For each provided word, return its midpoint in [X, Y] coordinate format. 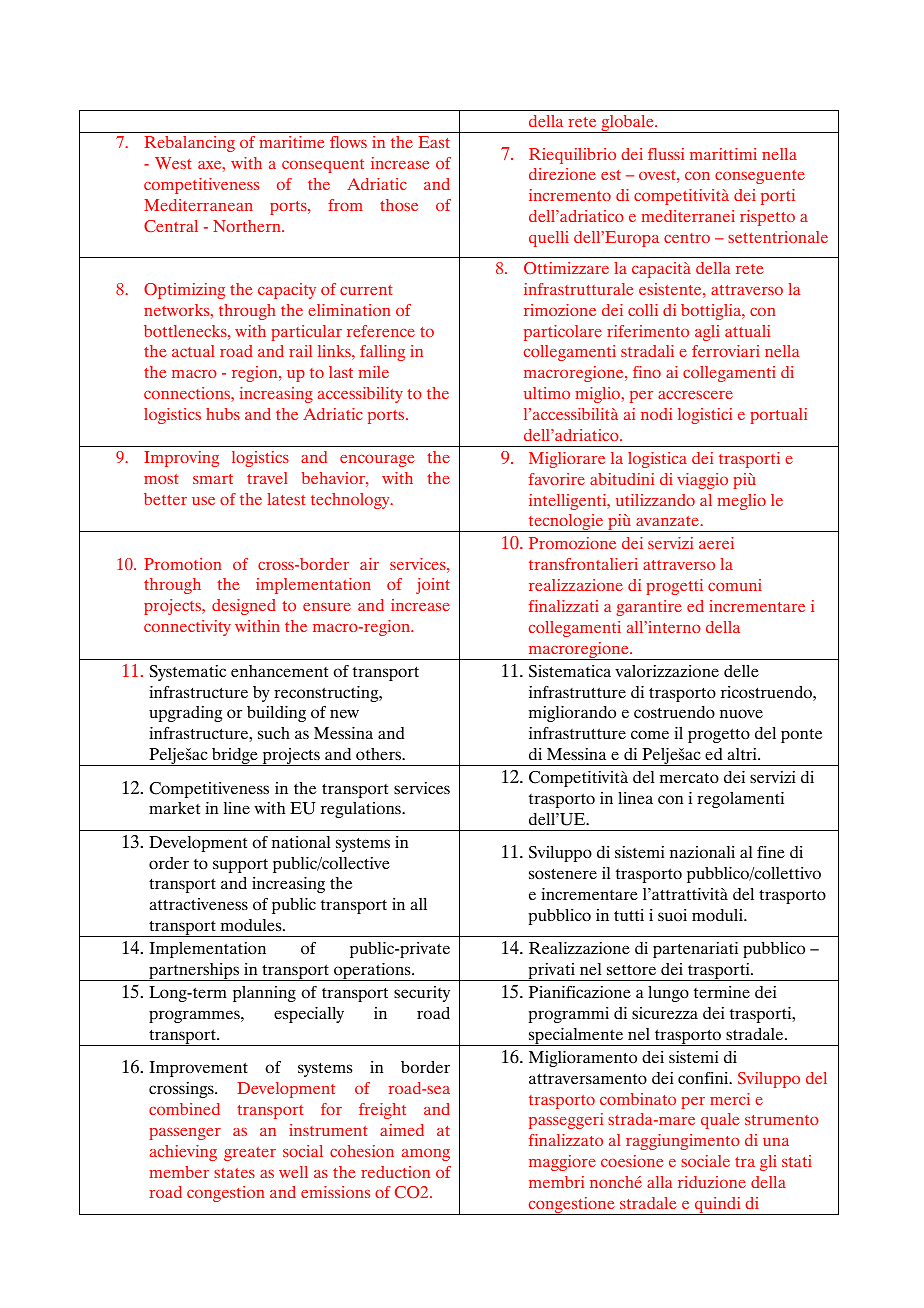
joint [433, 586]
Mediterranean [198, 205]
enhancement [279, 671]
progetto [719, 735]
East [434, 142]
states [234, 1173]
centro [687, 238]
